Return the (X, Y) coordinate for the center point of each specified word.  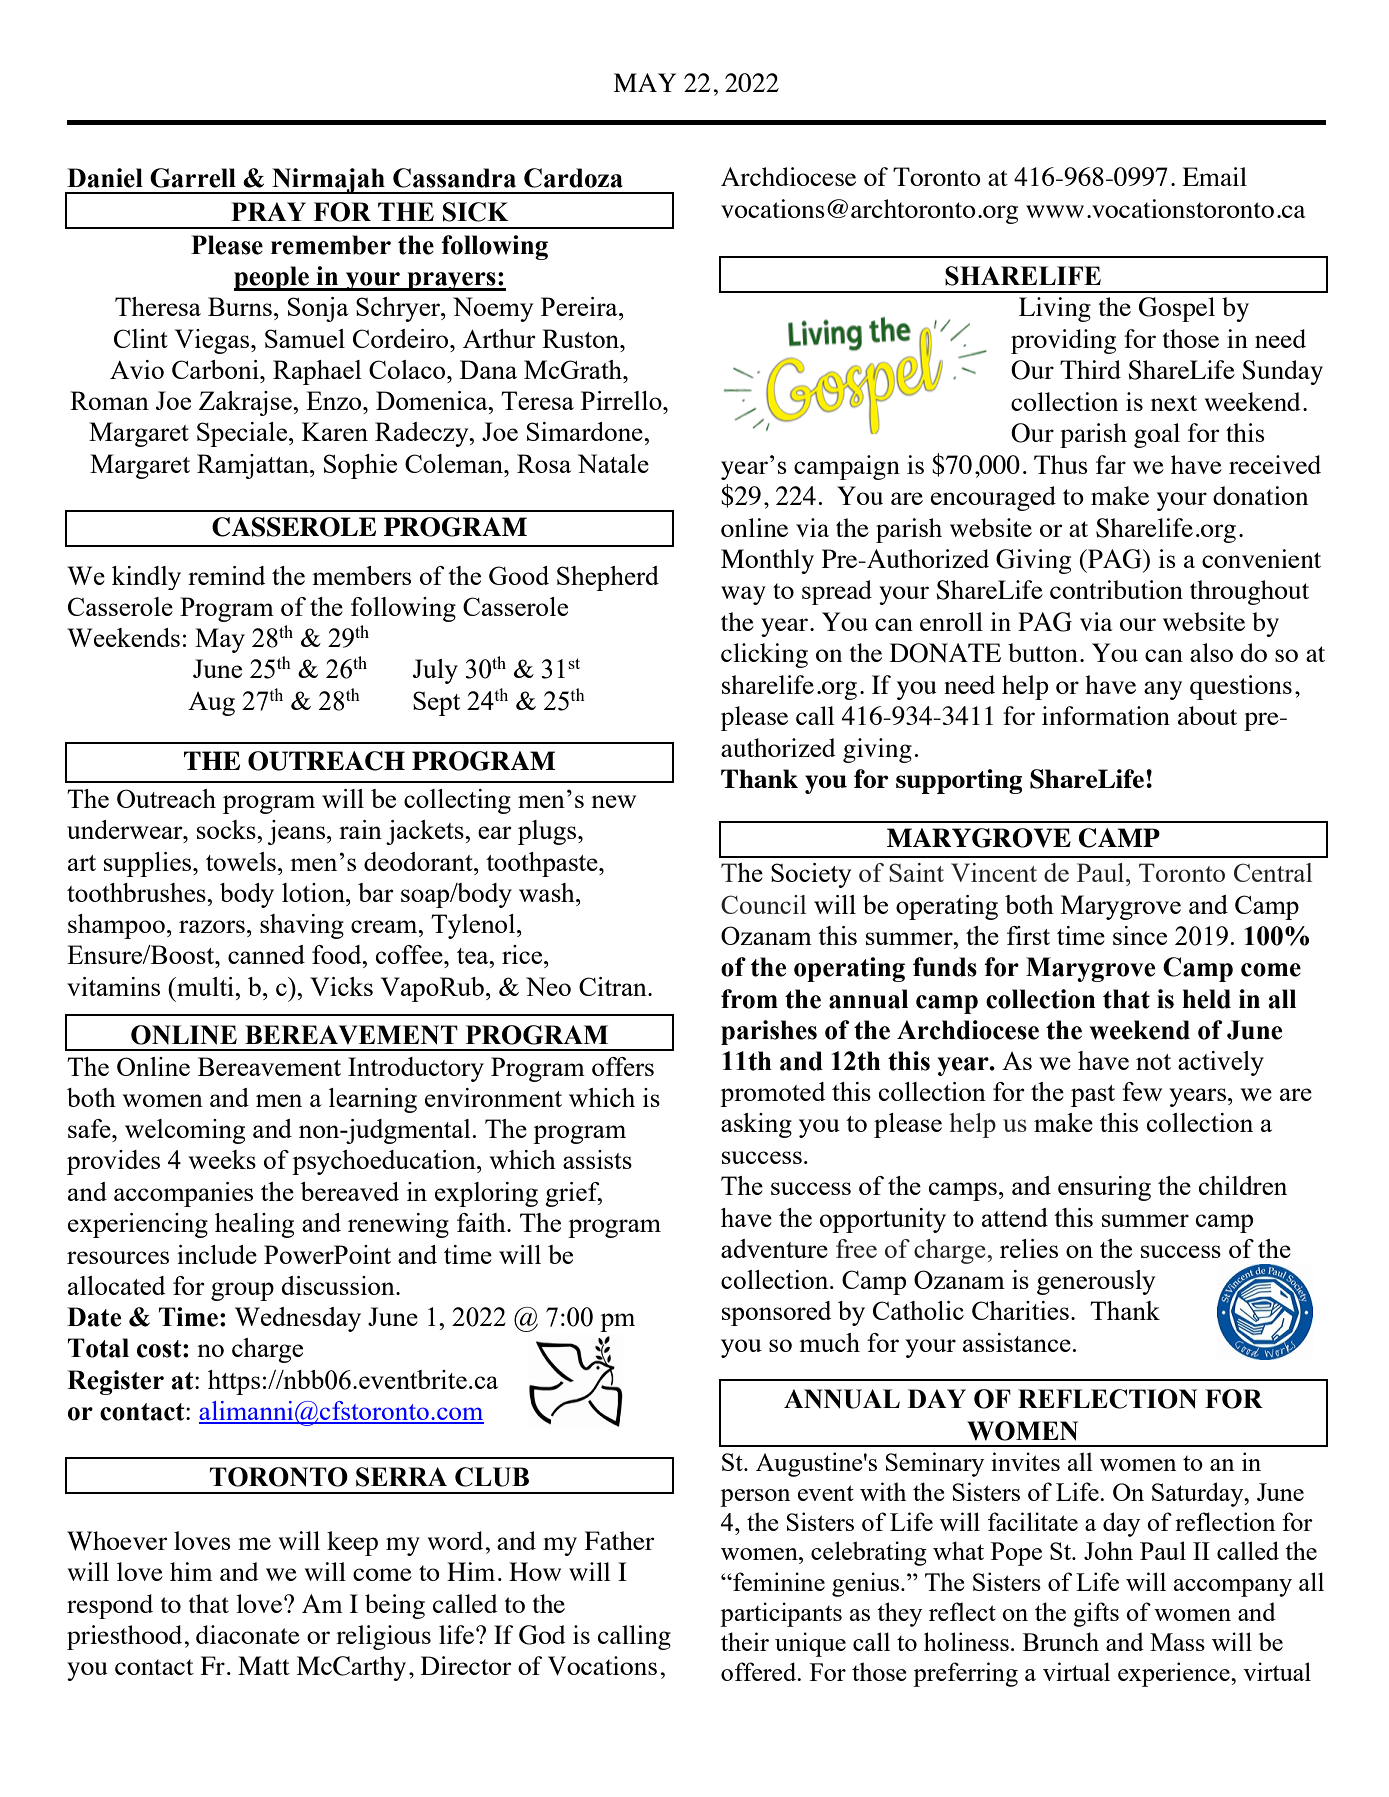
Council (763, 904)
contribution (1116, 589)
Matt (264, 1665)
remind (227, 575)
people (272, 278)
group (242, 1291)
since (1140, 935)
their (745, 1641)
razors (212, 926)
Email (1214, 176)
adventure (774, 1248)
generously (1096, 1282)
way (743, 595)
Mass (1177, 1642)
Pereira (580, 306)
